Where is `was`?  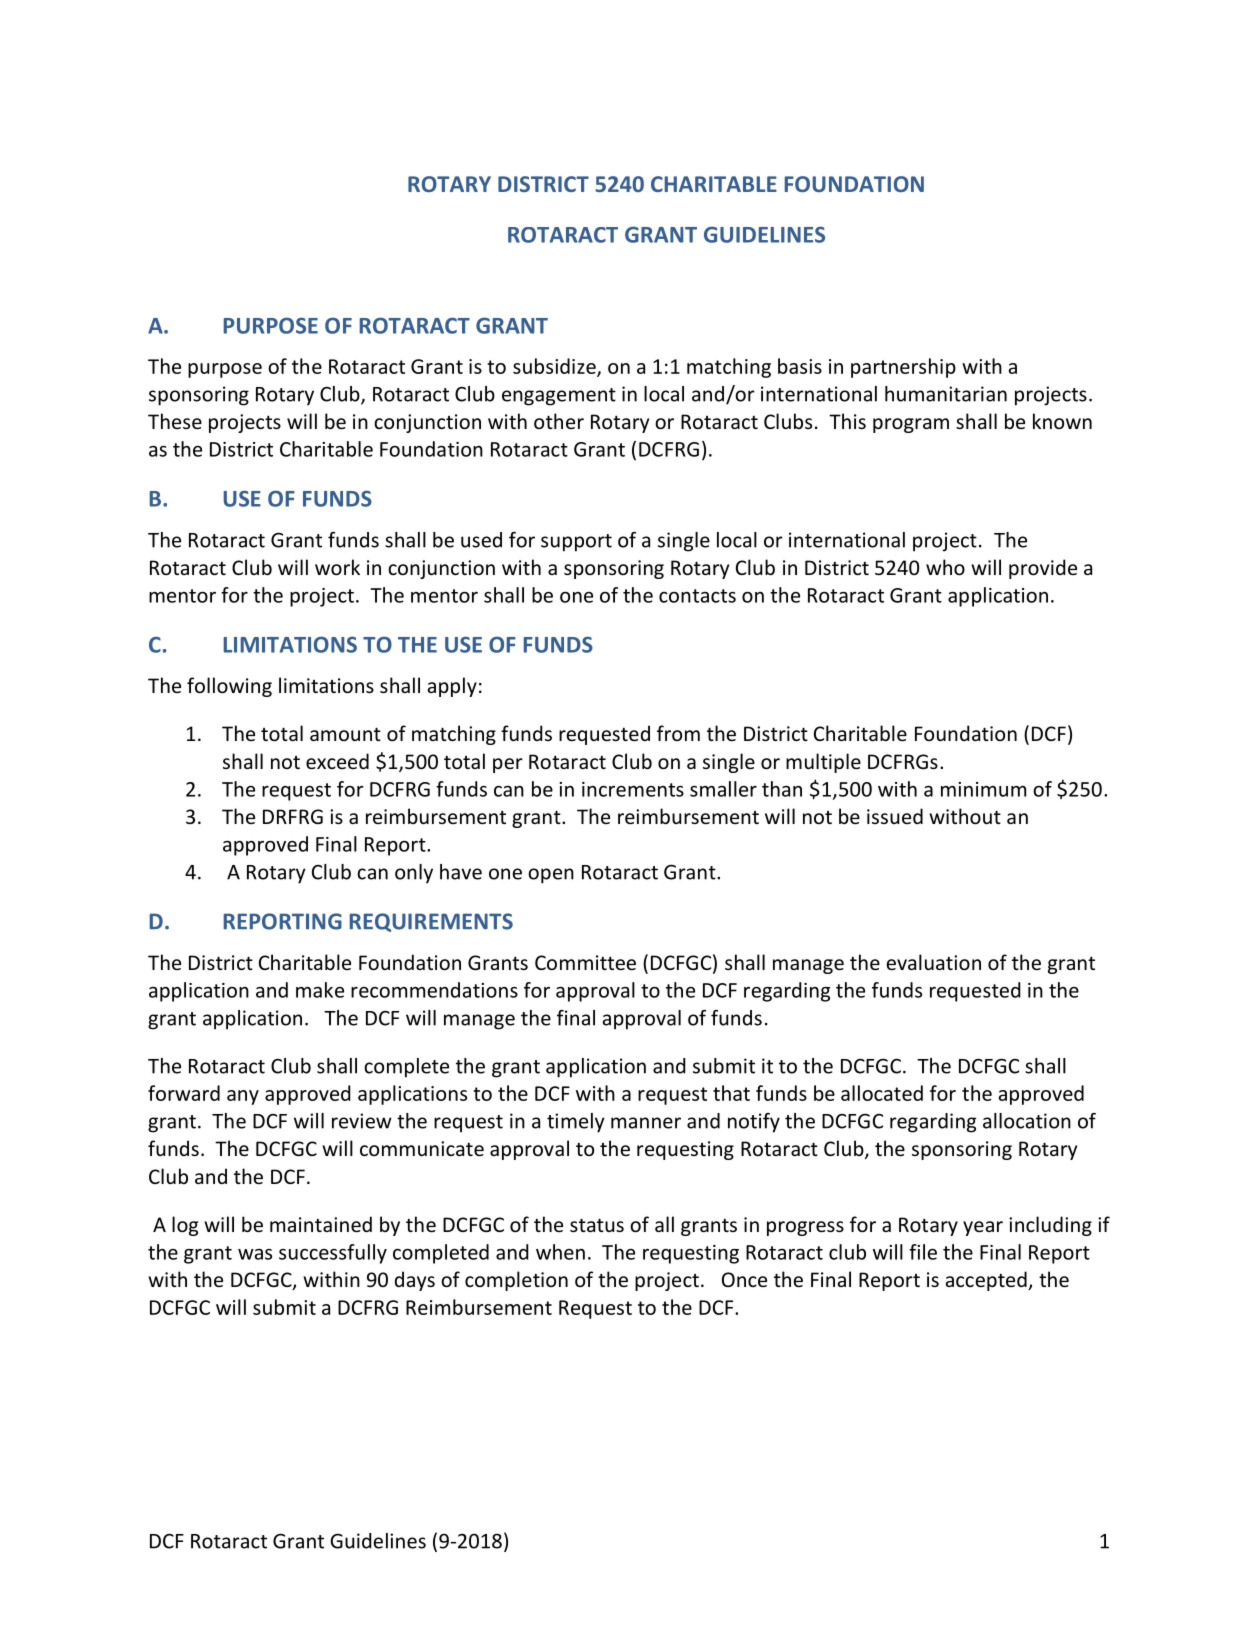 was is located at coordinates (255, 1254).
